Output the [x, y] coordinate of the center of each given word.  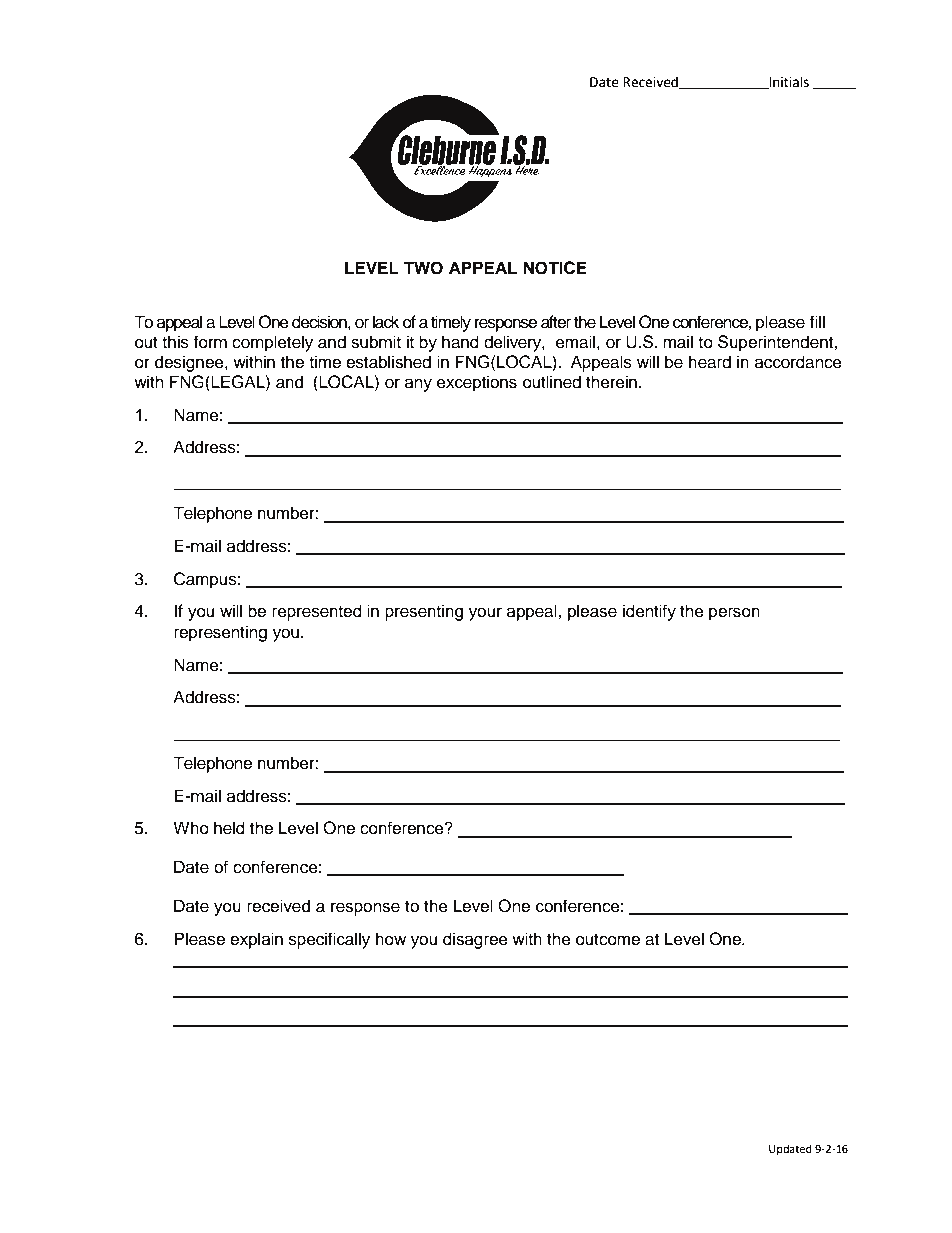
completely [272, 343]
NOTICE [555, 268]
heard [710, 362]
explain [256, 940]
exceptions [477, 383]
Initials [788, 82]
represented [317, 612]
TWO [423, 268]
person [734, 614]
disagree [475, 940]
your [485, 614]
